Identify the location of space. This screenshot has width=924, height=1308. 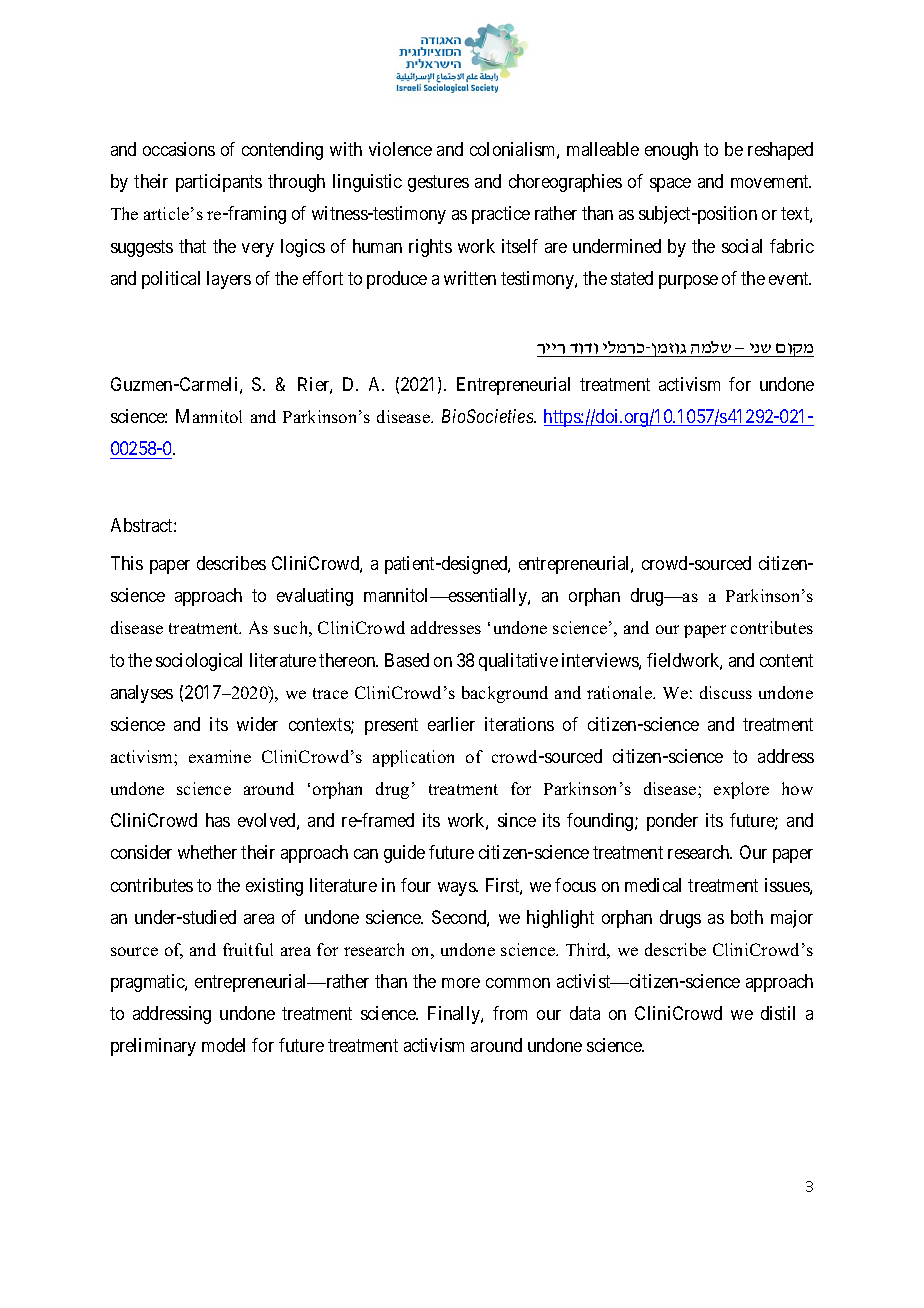
(670, 185).
